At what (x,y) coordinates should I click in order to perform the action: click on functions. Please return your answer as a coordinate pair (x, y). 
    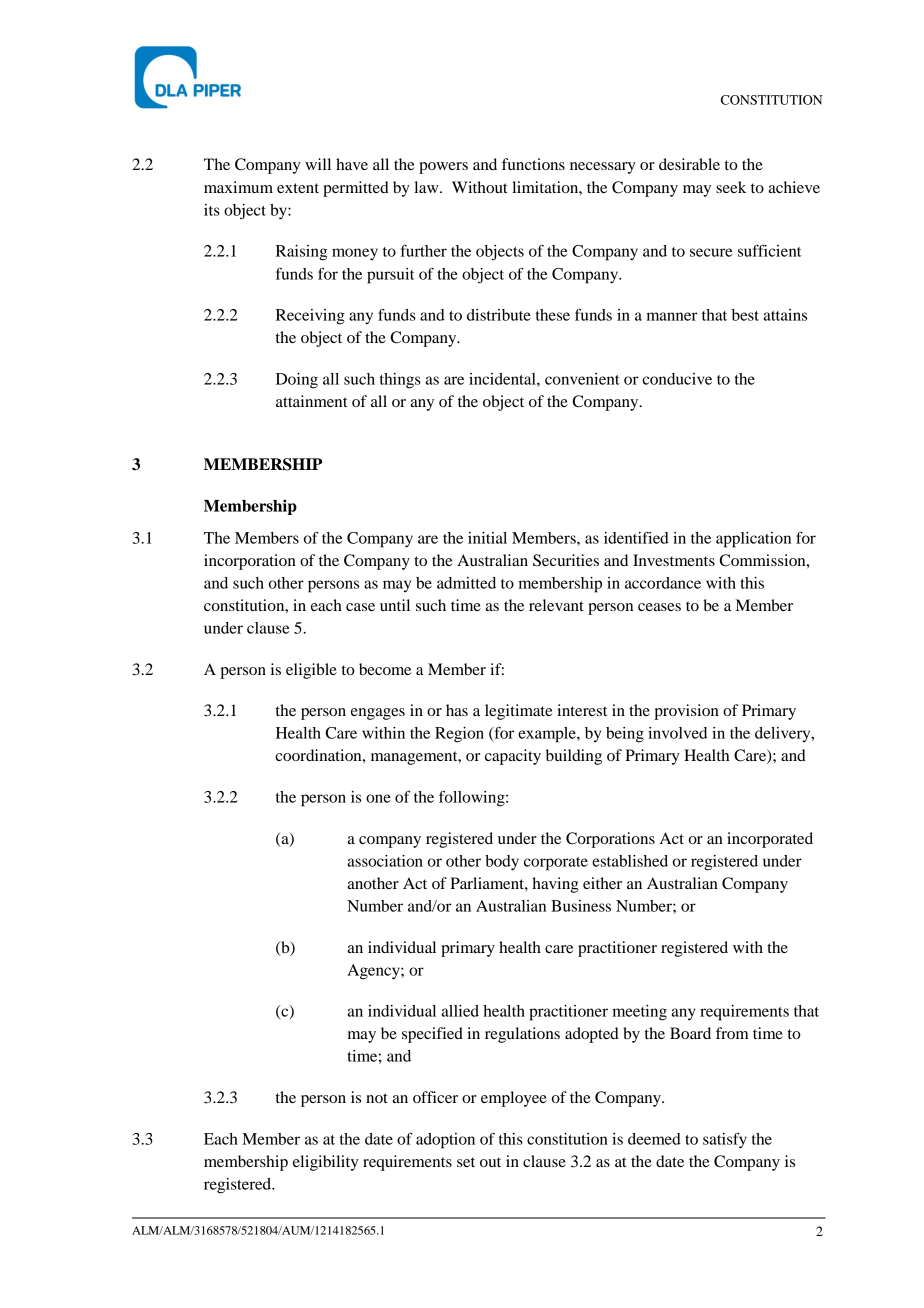
    Looking at the image, I should click on (533, 164).
